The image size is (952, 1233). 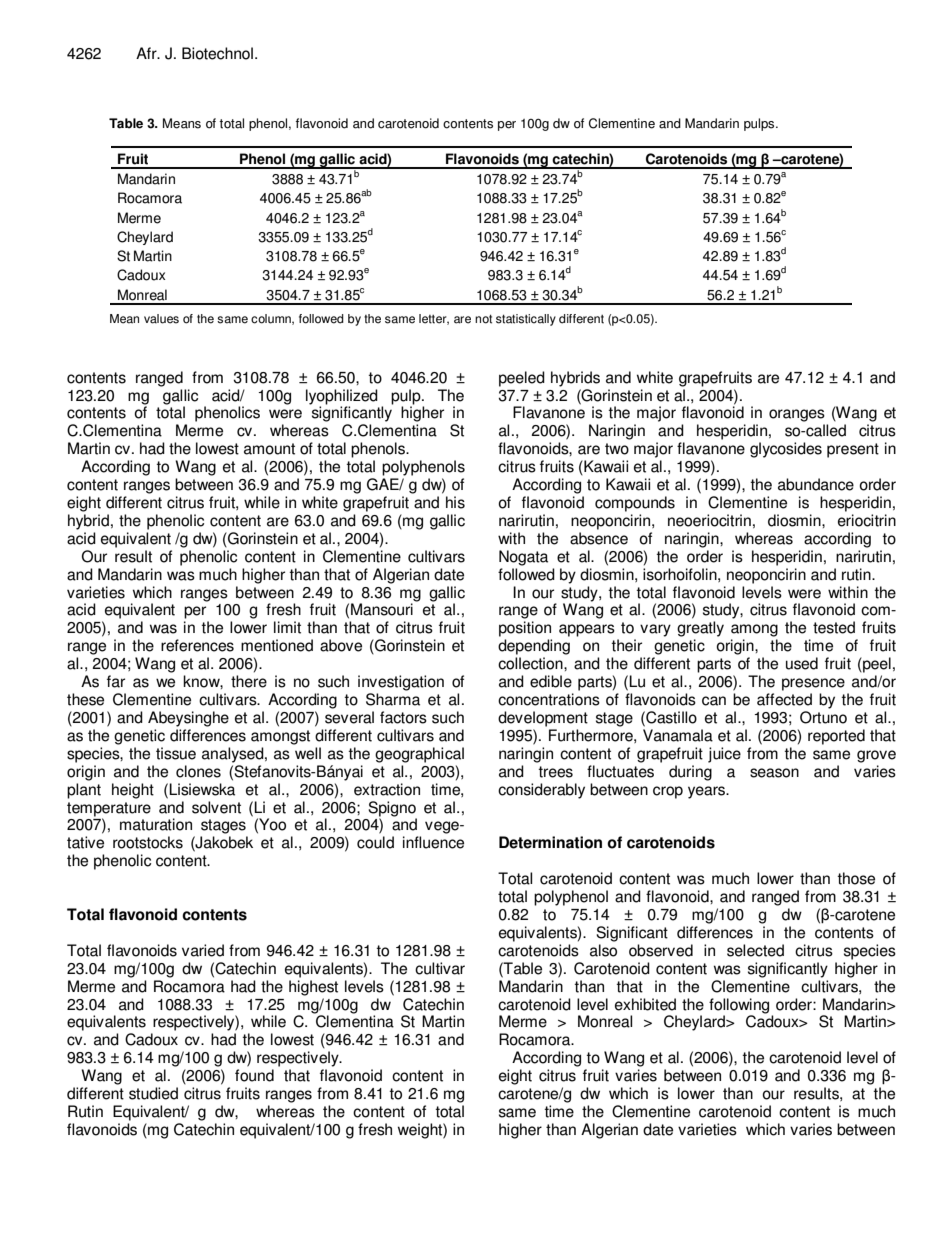 I want to click on studied, so click(x=153, y=1093).
